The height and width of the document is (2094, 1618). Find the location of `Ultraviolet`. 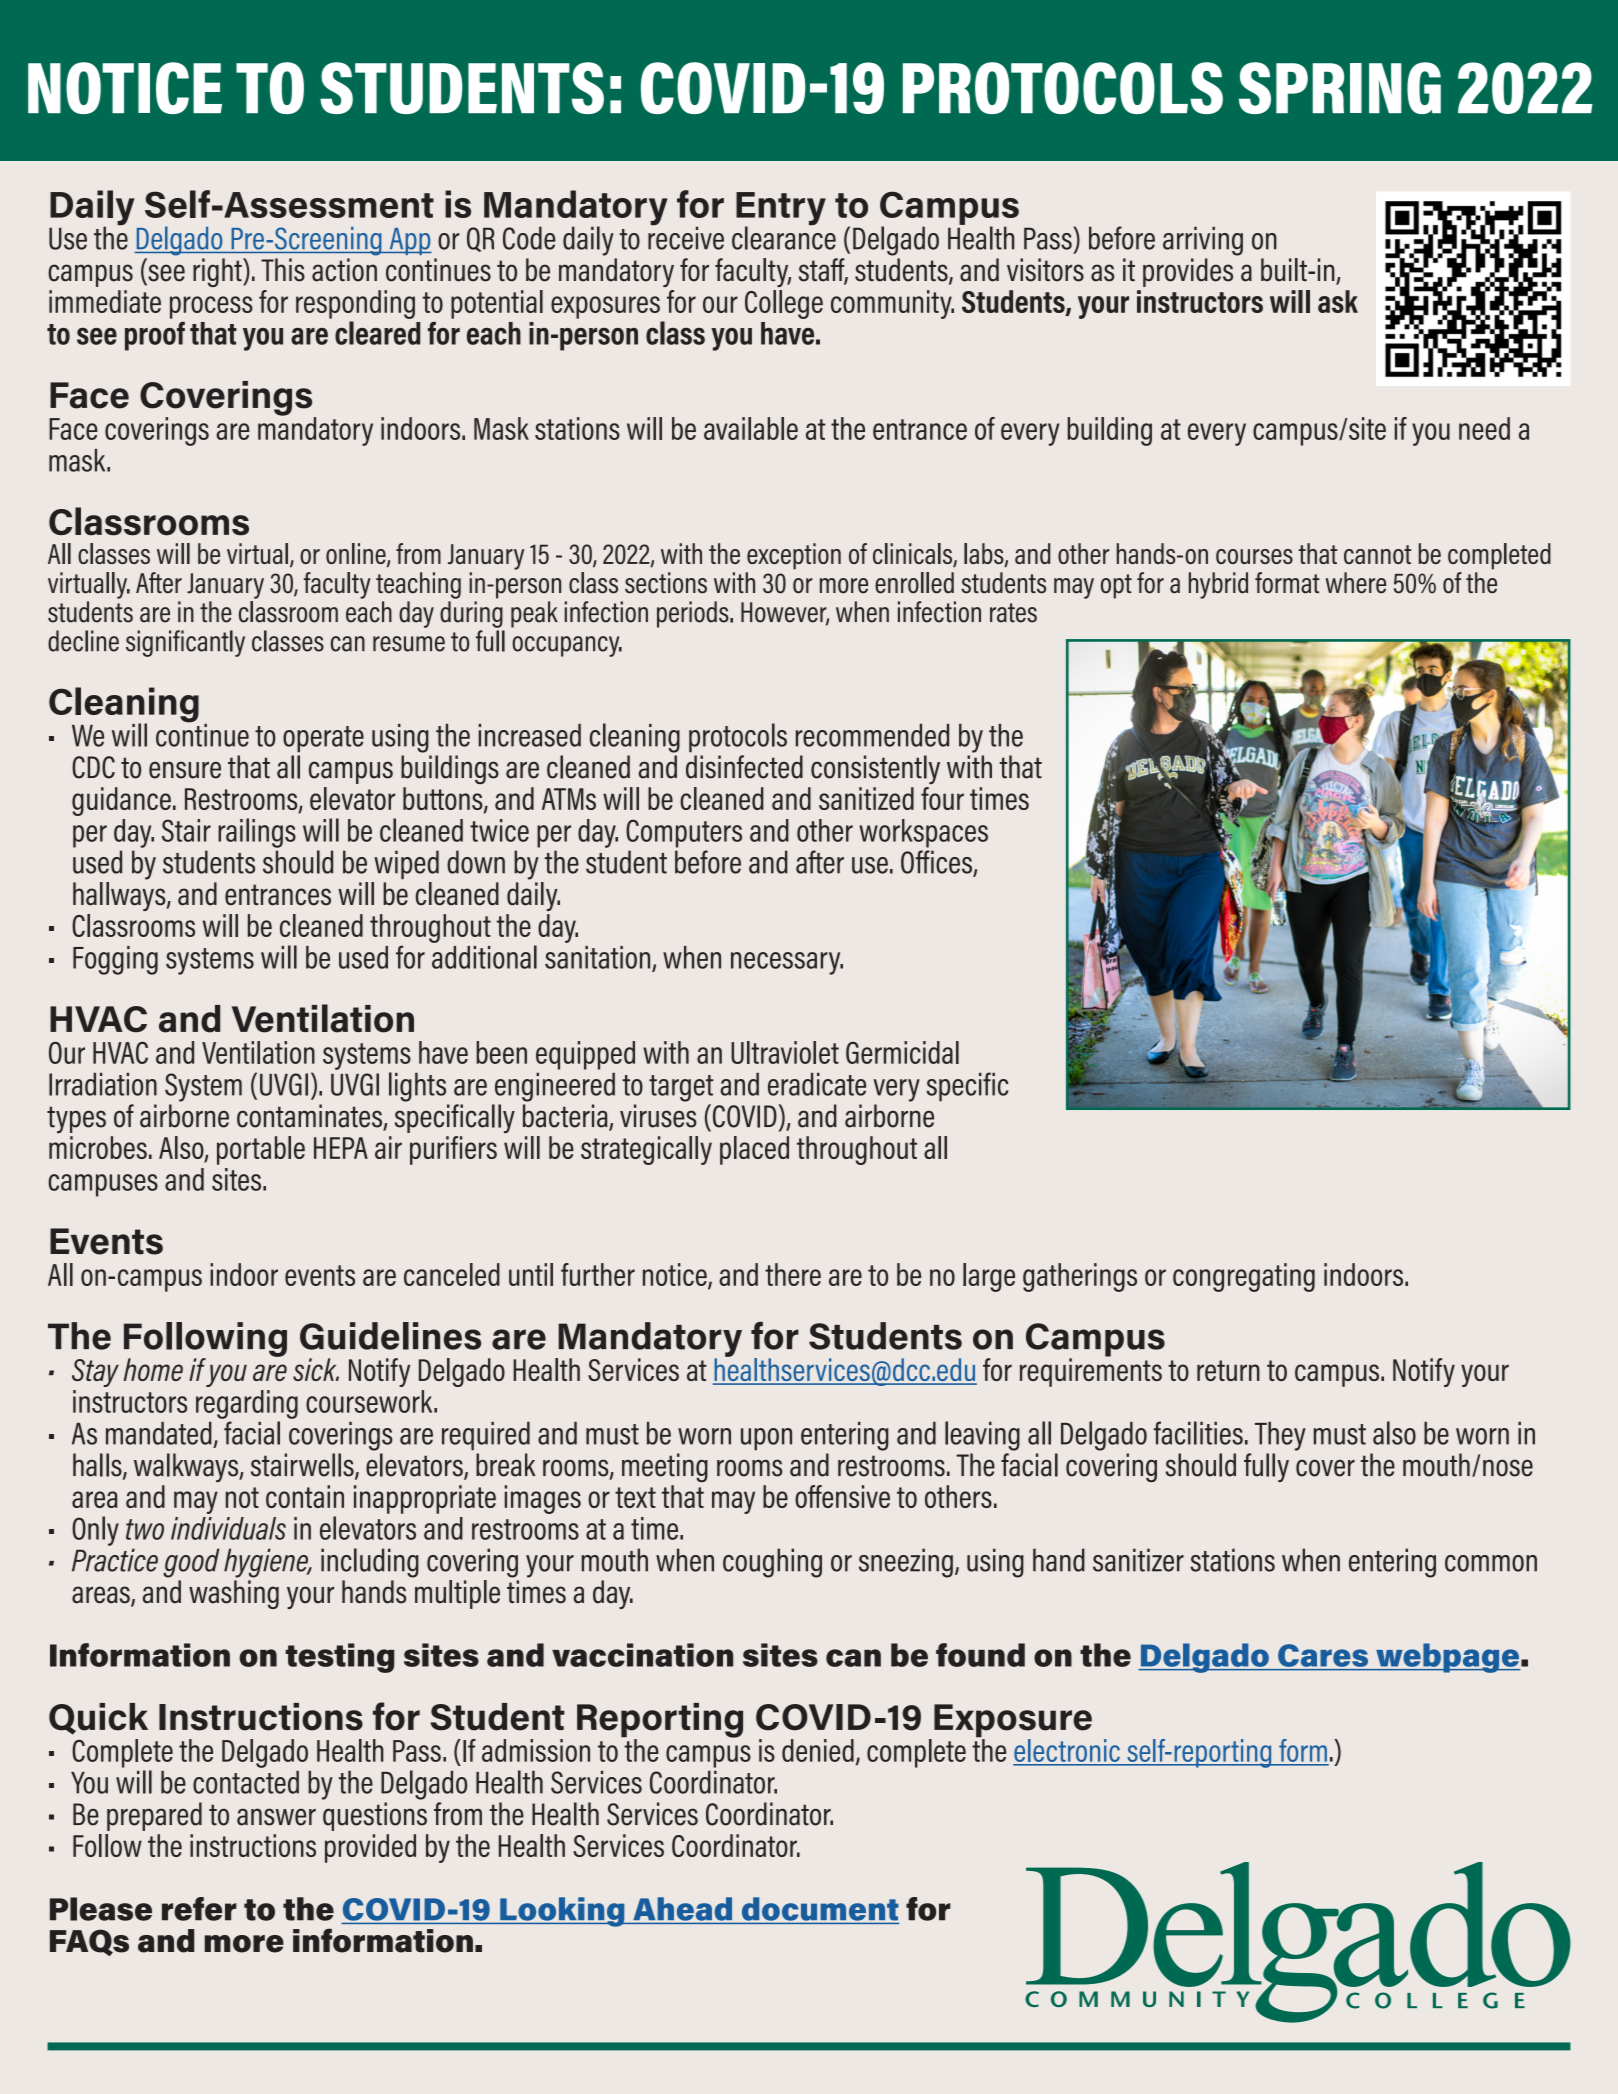

Ultraviolet is located at coordinates (785, 1052).
